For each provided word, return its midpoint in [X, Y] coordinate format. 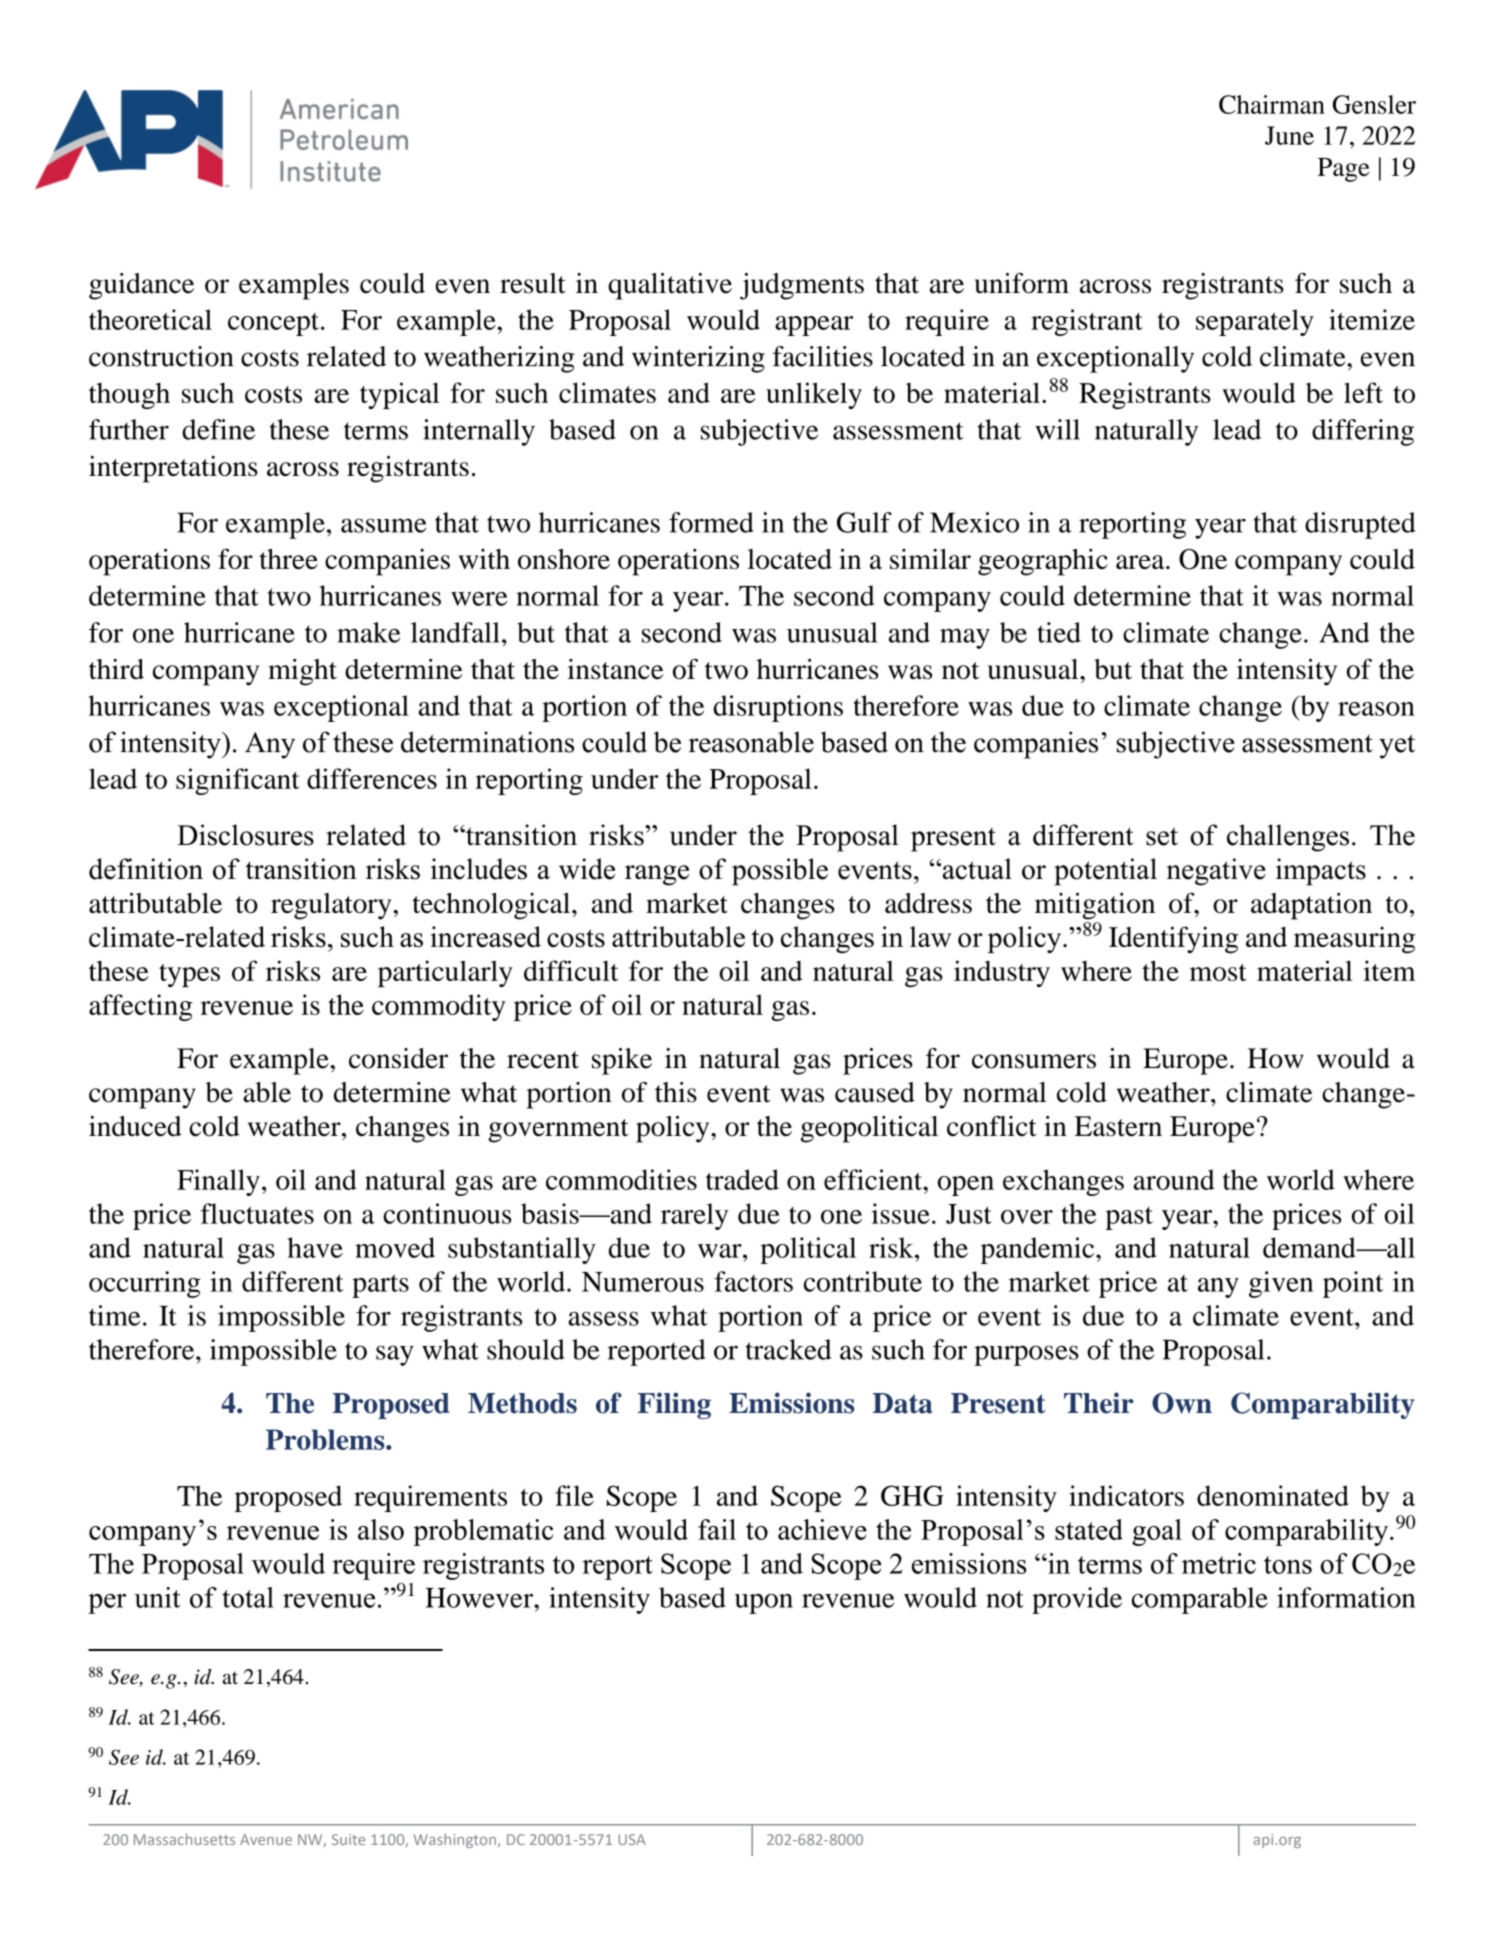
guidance [141, 286]
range [657, 875]
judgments [802, 286]
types [189, 975]
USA [632, 1839]
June [1289, 135]
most [1218, 972]
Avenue [266, 1839]
